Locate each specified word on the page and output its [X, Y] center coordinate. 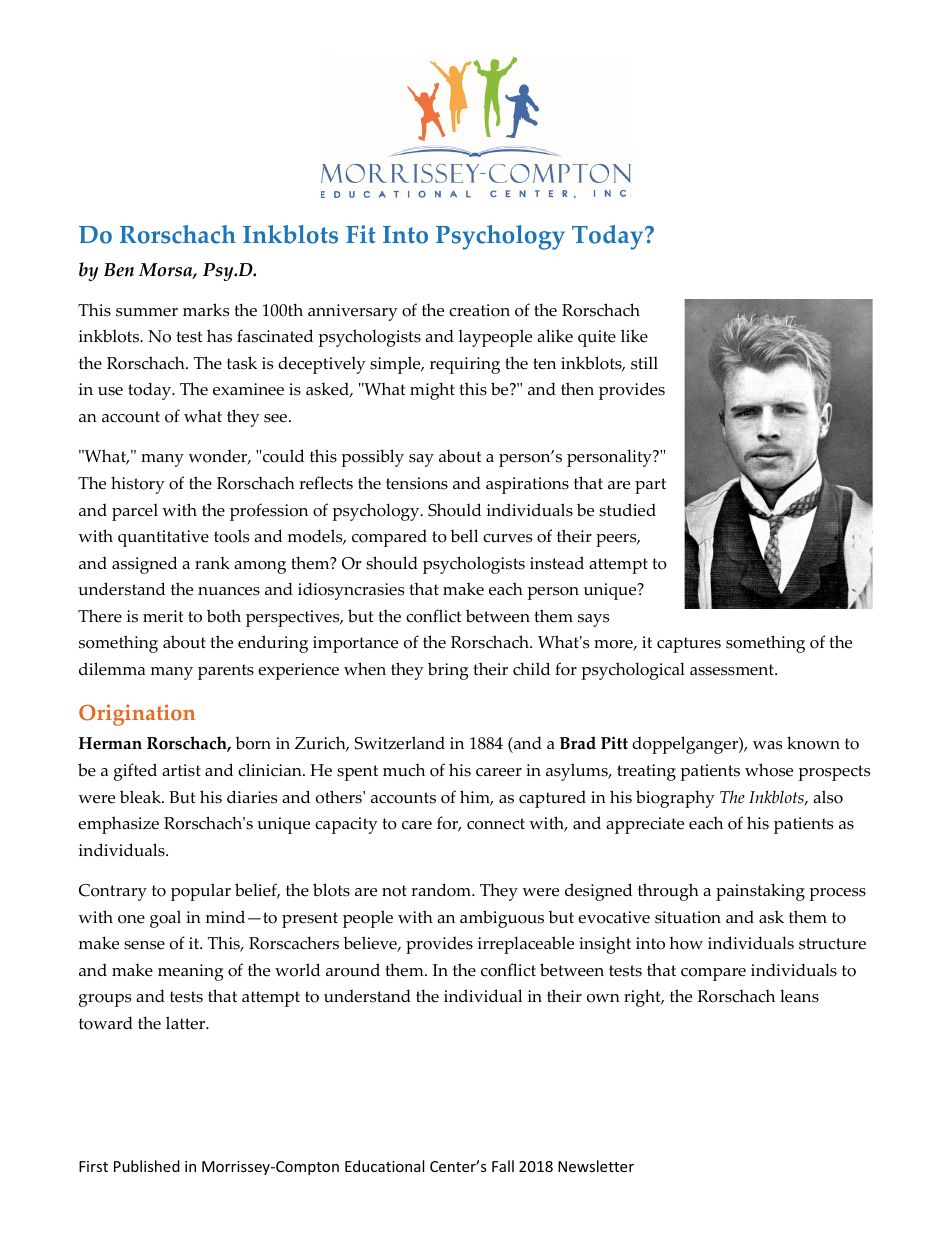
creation [479, 310]
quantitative [163, 538]
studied [627, 510]
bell [464, 536]
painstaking [760, 892]
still [644, 363]
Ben [119, 270]
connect [496, 824]
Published [147, 1166]
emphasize [118, 825]
